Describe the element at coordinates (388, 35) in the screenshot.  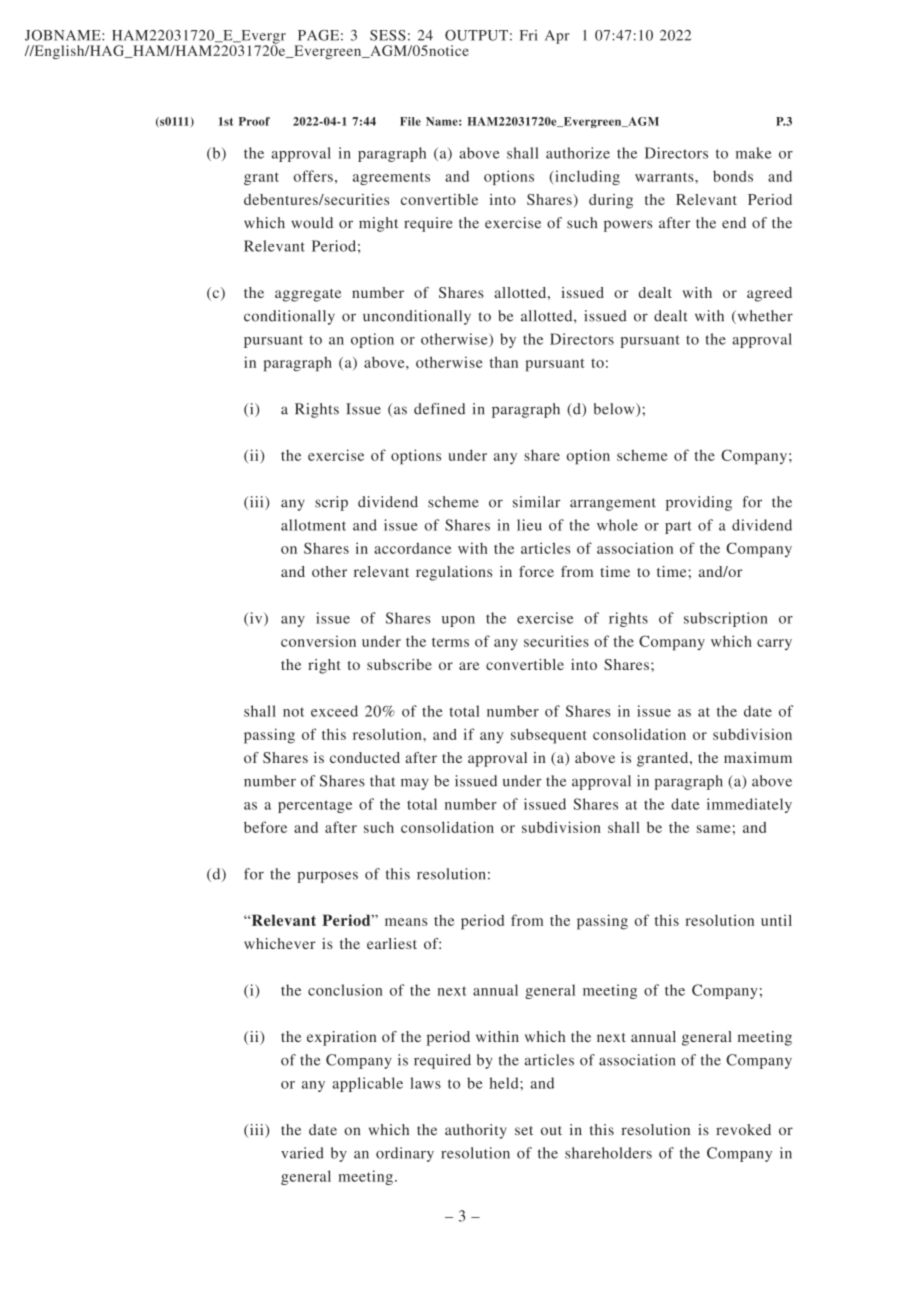
I see `SESS` at that location.
